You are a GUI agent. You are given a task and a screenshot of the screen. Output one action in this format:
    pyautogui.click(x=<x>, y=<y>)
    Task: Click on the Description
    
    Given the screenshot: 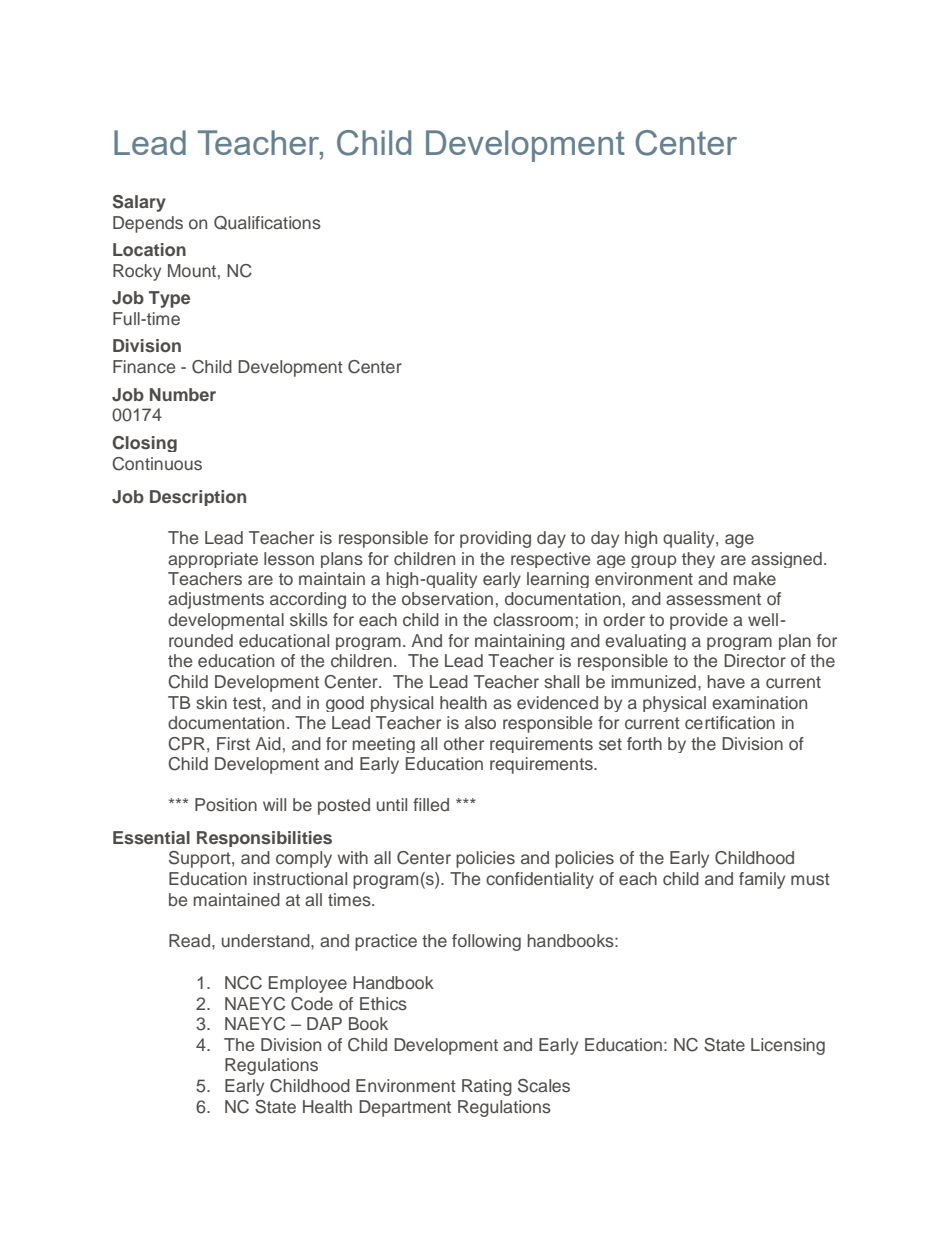 What is the action you would take?
    pyautogui.click(x=198, y=498)
